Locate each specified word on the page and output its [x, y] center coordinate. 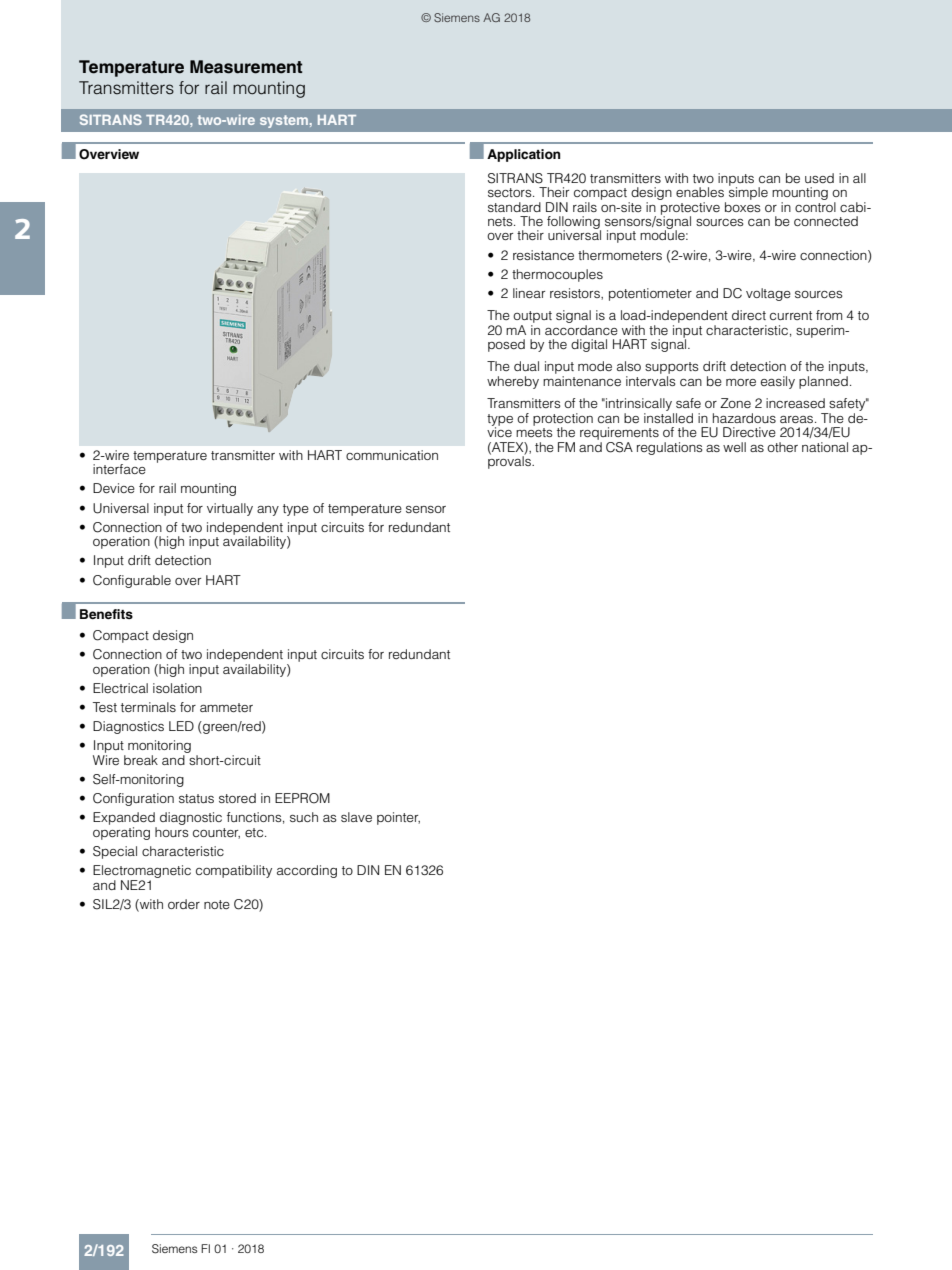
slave [356, 817]
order [184, 904]
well [734, 447]
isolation [177, 688]
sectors [511, 192]
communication [392, 455]
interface [119, 469]
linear [529, 293]
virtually [230, 509]
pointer [398, 818]
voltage [768, 294]
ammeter [226, 707]
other [782, 447]
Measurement [246, 67]
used [819, 178]
